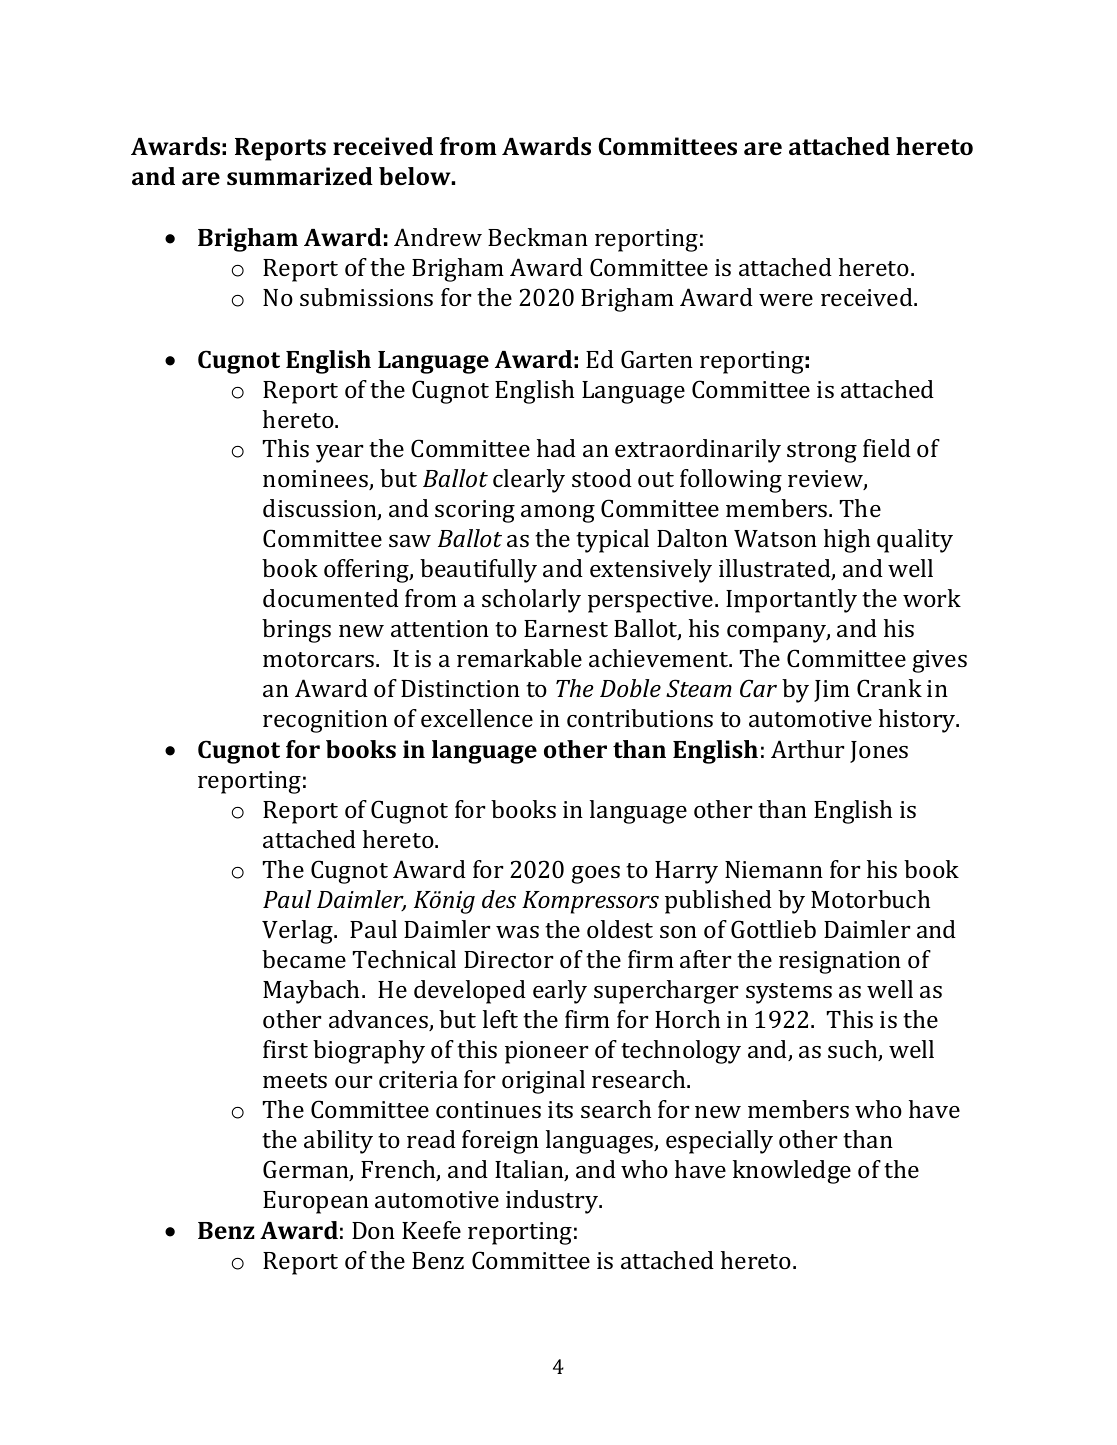 This screenshot has width=1117, height=1445. What do you see at coordinates (840, 962) in the screenshot?
I see `resignation` at bounding box center [840, 962].
